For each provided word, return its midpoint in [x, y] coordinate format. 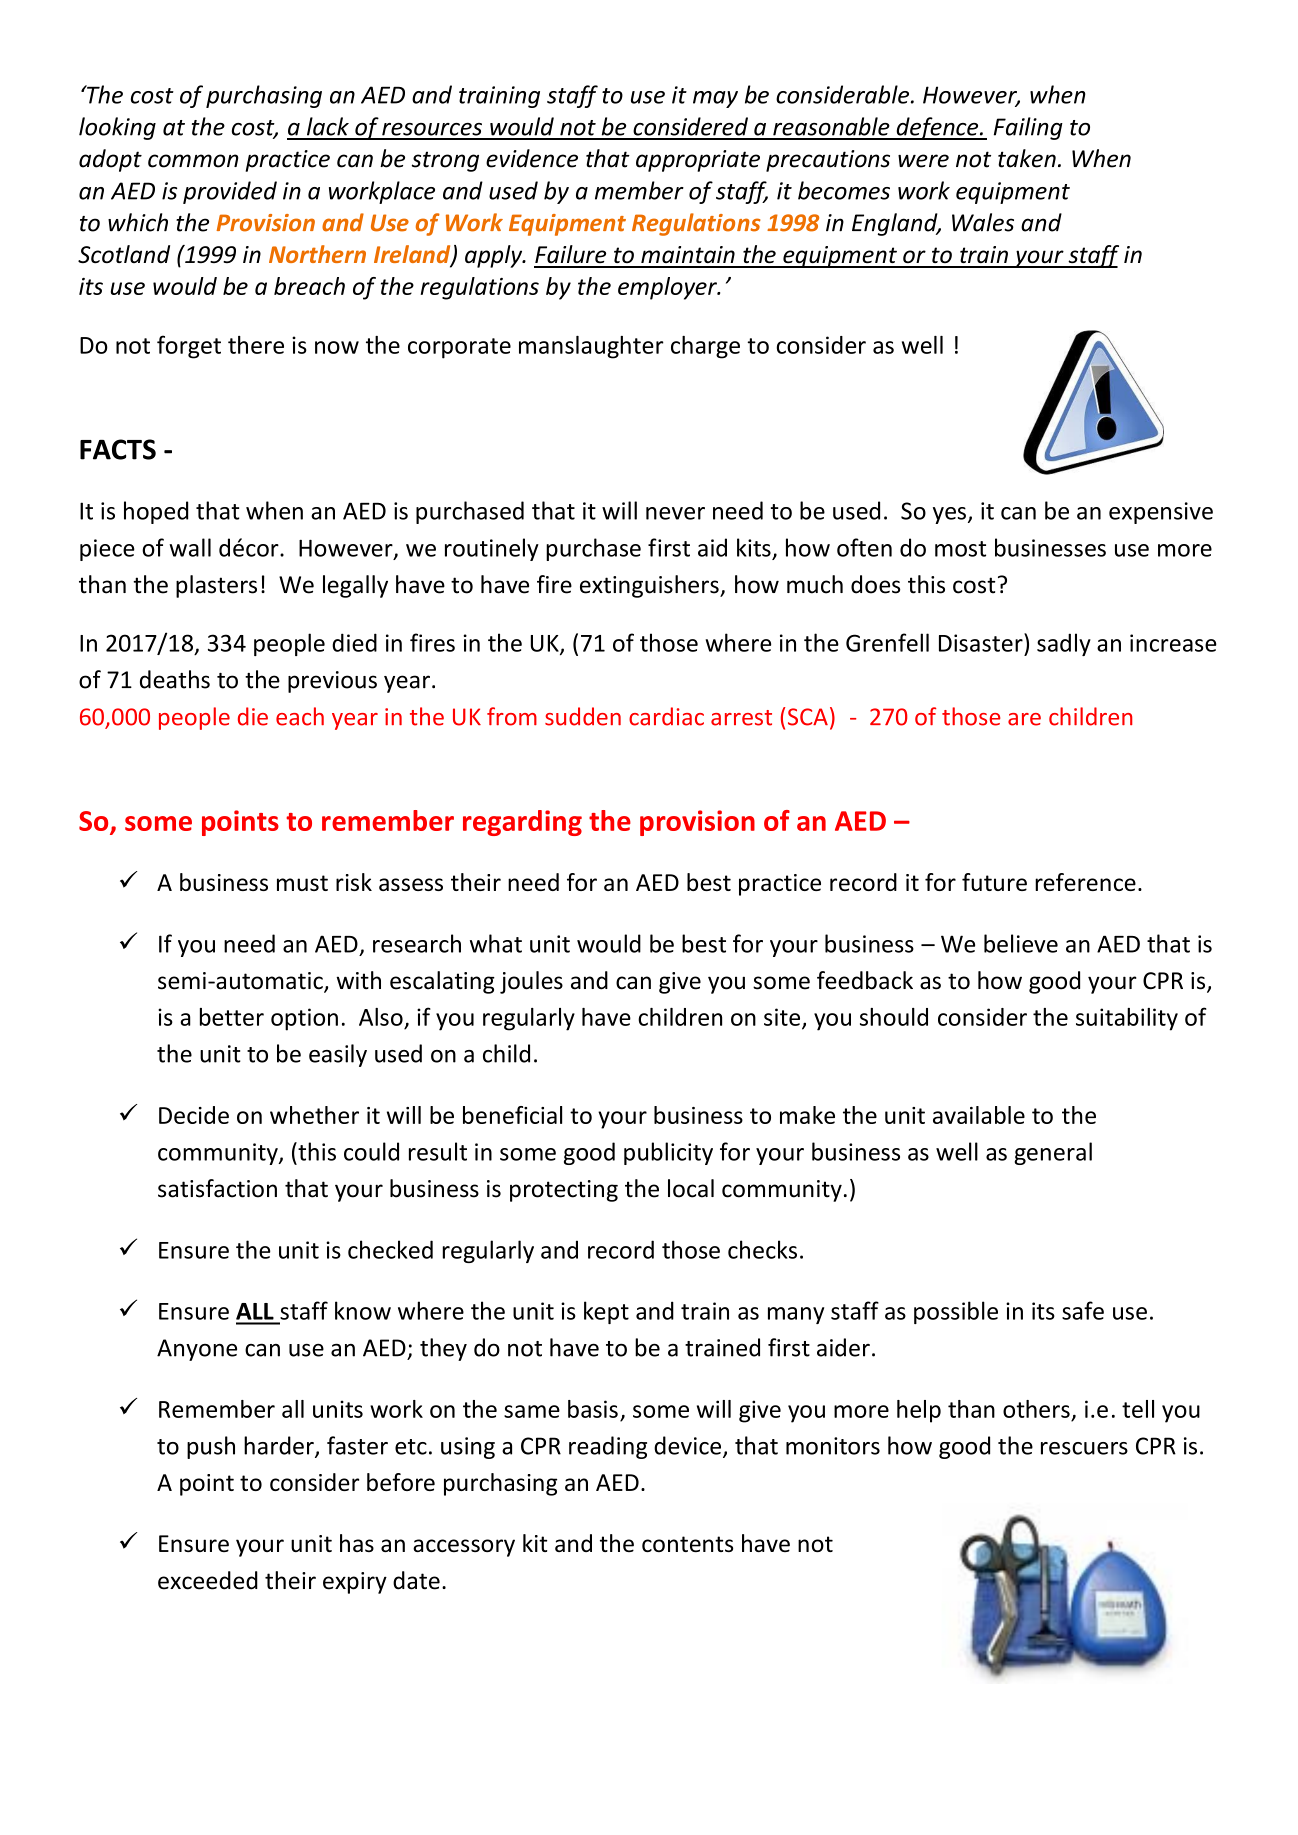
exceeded [208, 1580]
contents [687, 1544]
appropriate [698, 161]
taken [1027, 158]
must [302, 883]
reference [1085, 882]
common [193, 161]
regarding [522, 823]
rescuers [1084, 1448]
